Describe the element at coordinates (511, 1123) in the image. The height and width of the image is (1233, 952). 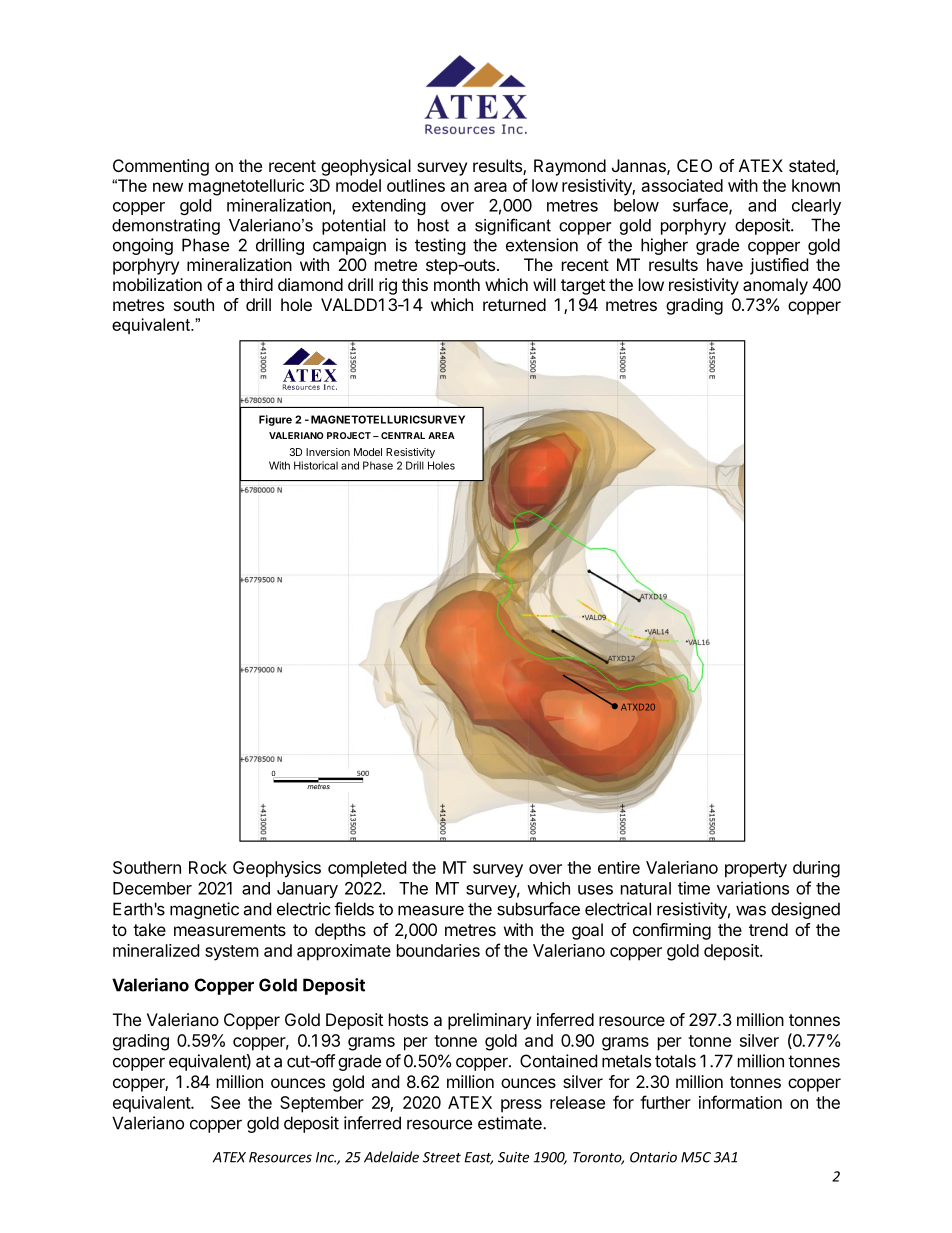
I see `estimate` at that location.
